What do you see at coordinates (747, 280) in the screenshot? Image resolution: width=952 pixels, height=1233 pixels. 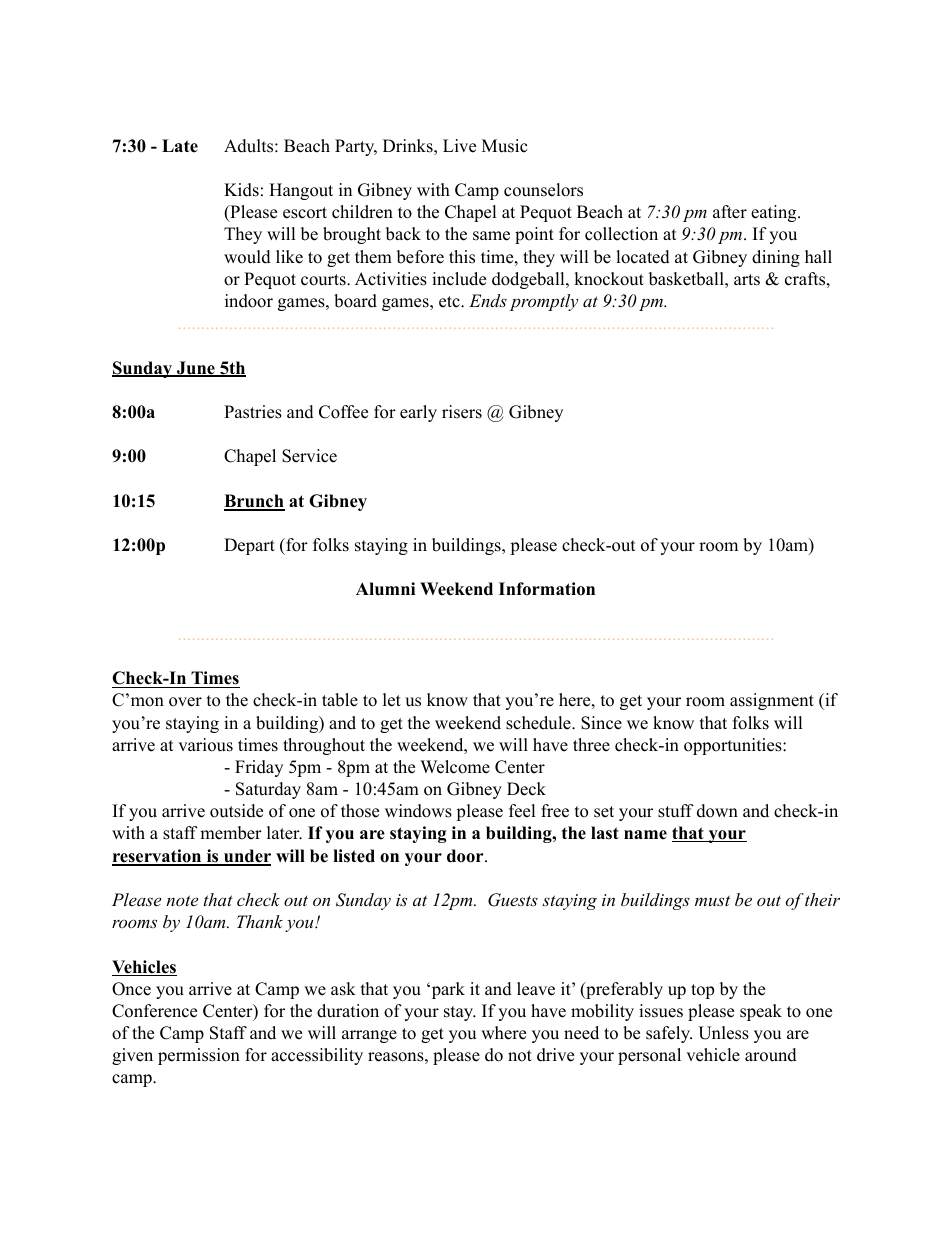 I see `arts` at bounding box center [747, 280].
